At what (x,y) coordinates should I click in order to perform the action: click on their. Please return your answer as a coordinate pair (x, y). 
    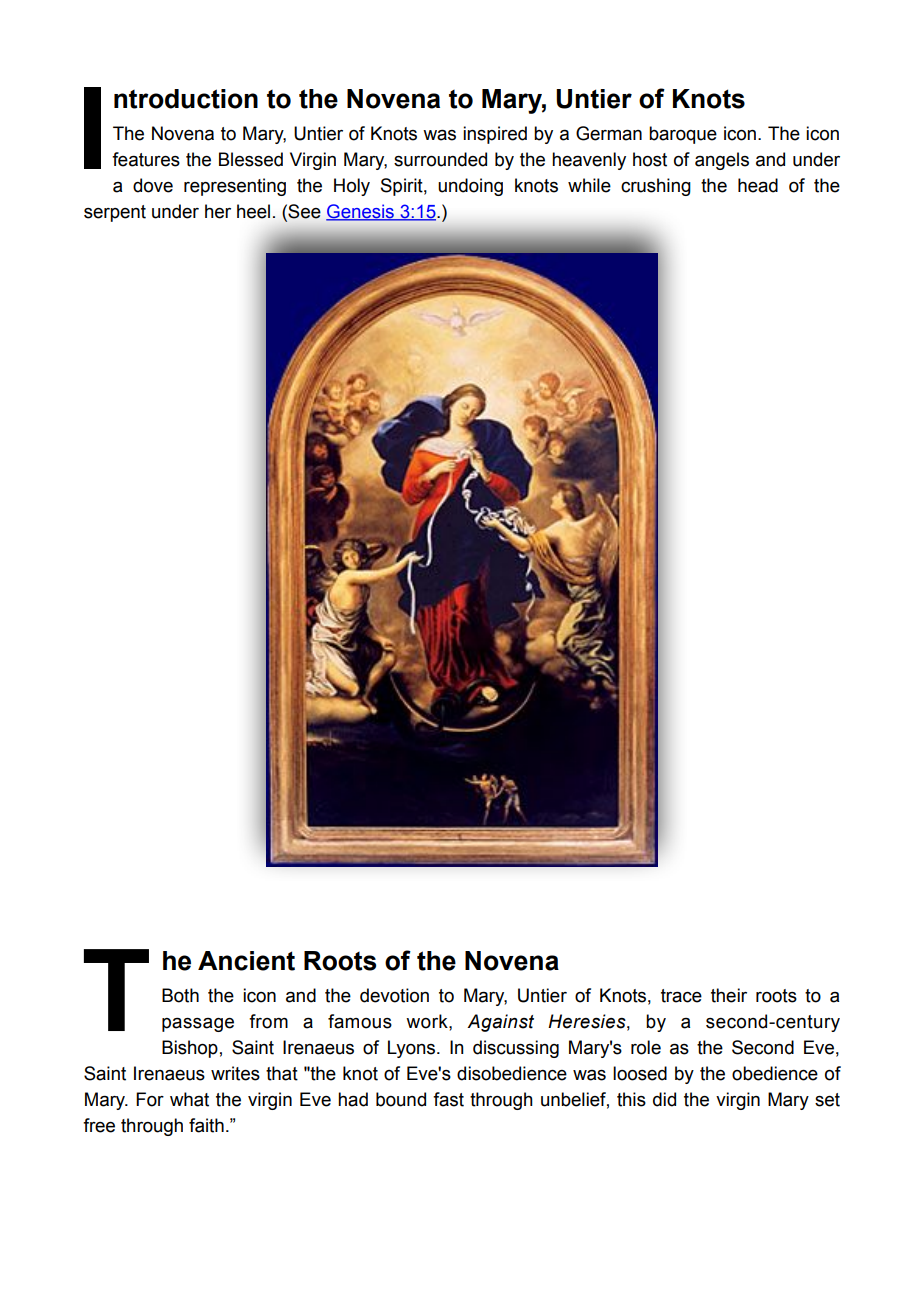
    Looking at the image, I should click on (729, 995).
